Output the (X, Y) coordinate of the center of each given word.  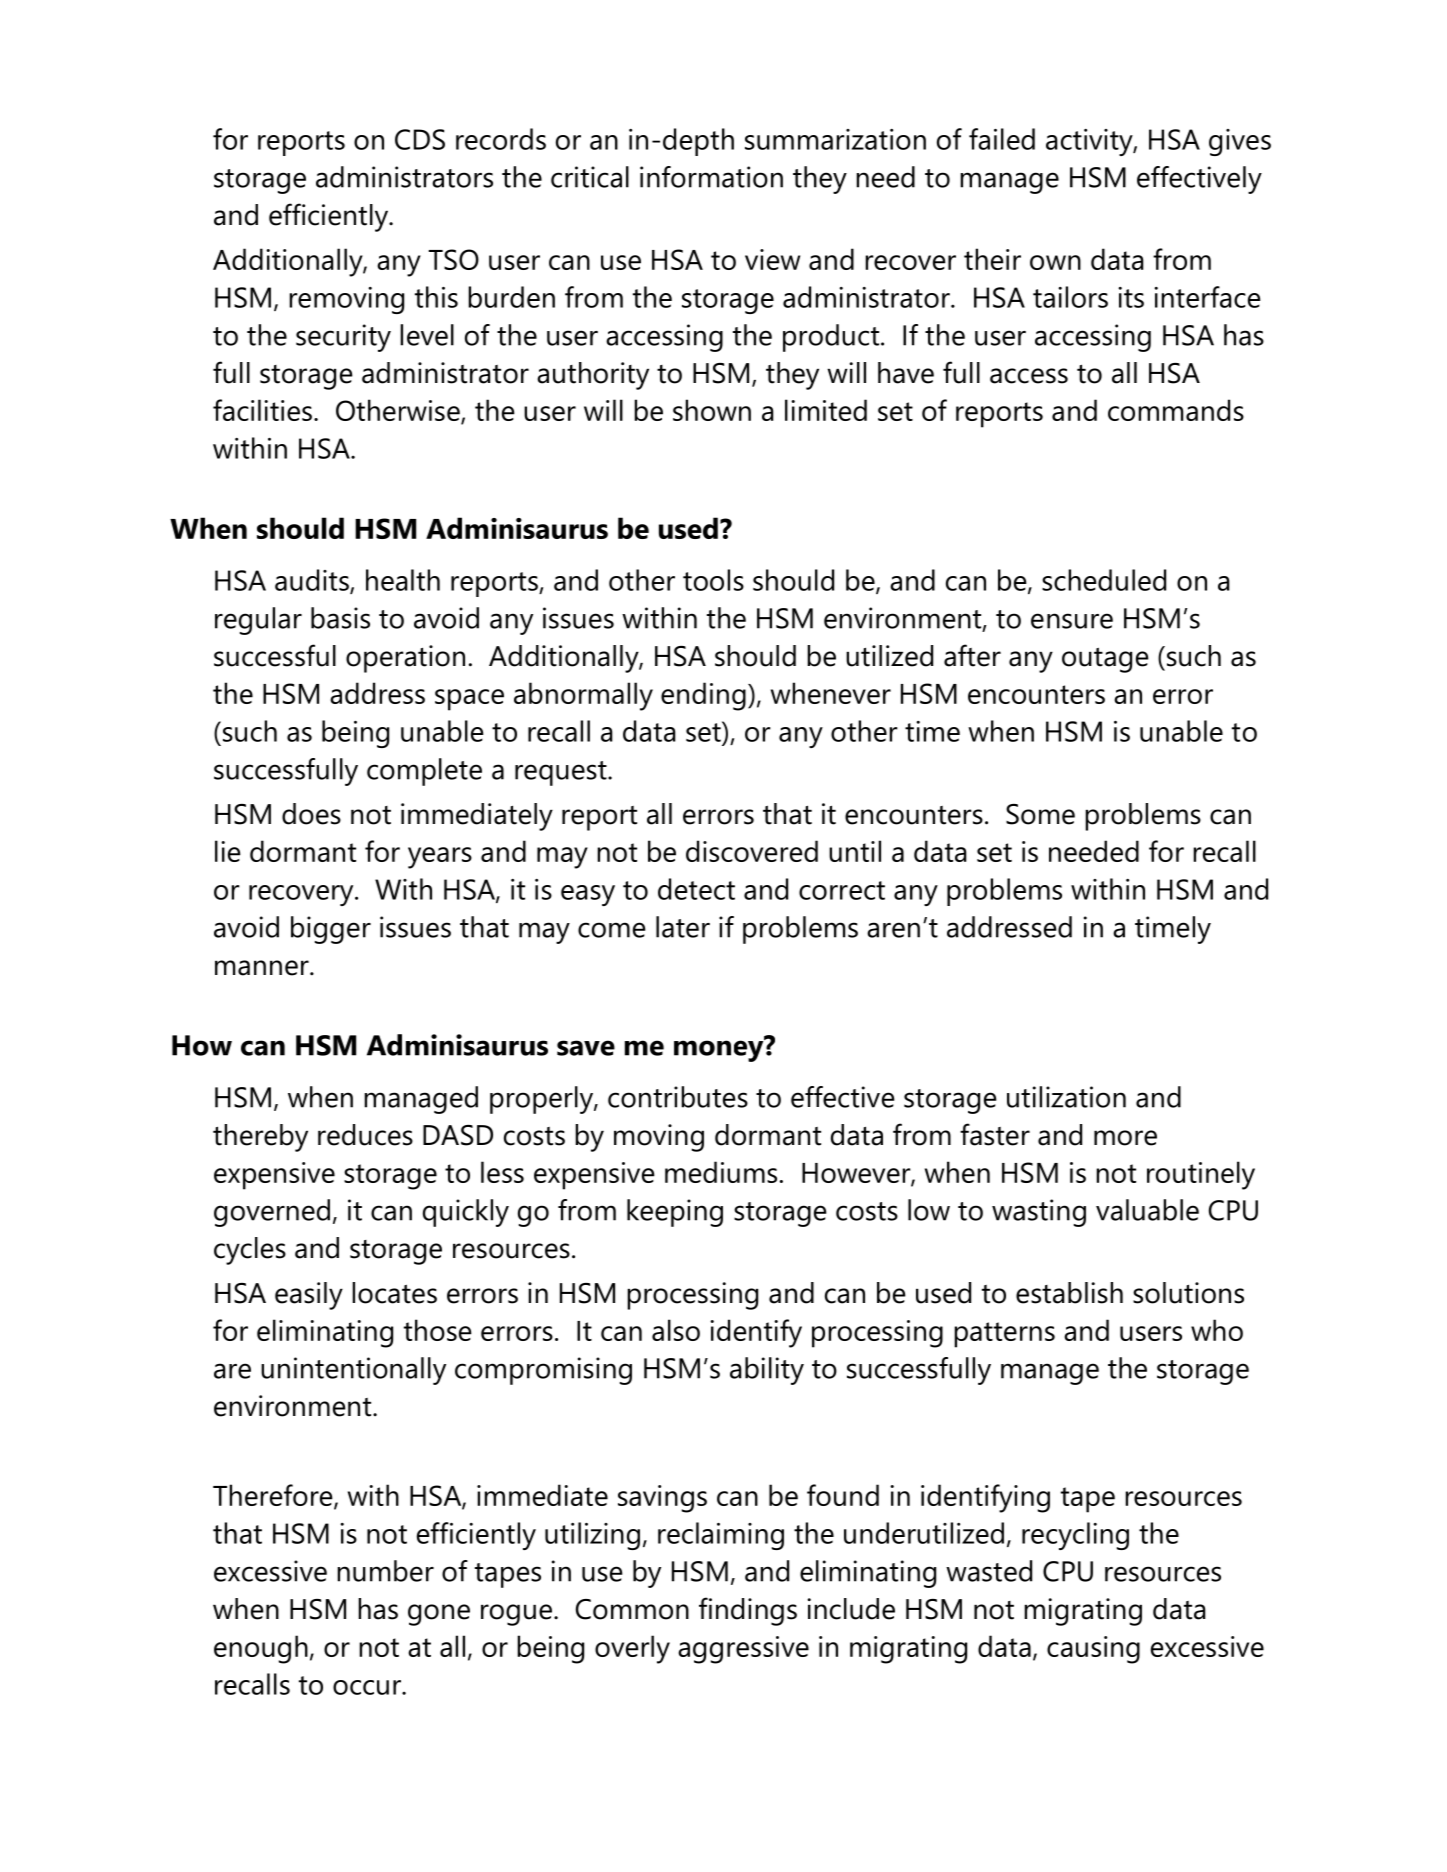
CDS (420, 139)
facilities (262, 410)
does (311, 814)
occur (368, 1687)
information (711, 177)
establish (1069, 1293)
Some (1040, 814)
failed (1002, 139)
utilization (1066, 1097)
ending (703, 696)
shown (712, 410)
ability (767, 1371)
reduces (365, 1135)
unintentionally (353, 1371)
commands (1176, 410)
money (720, 1050)
